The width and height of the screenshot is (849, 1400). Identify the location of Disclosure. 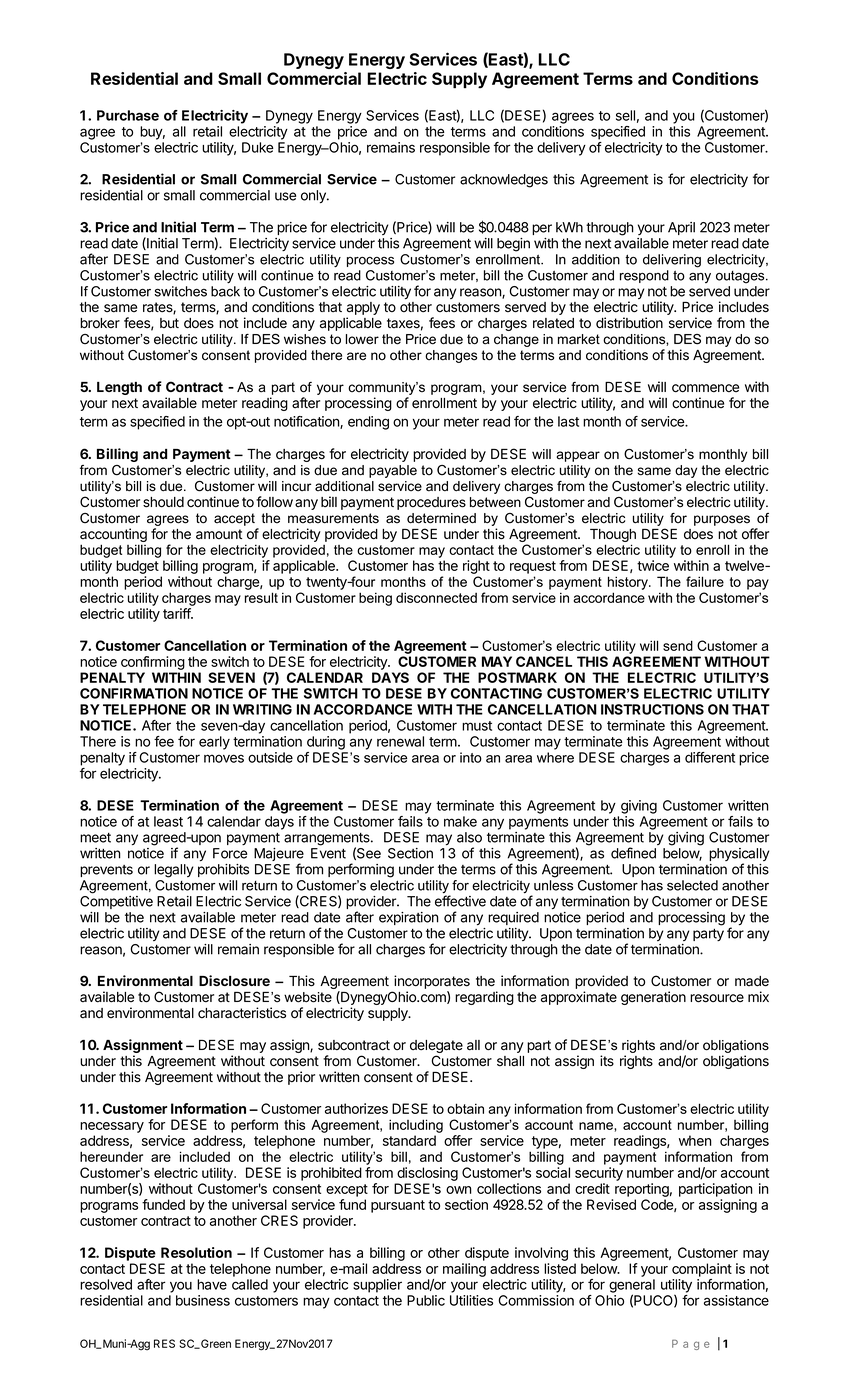
(234, 980).
